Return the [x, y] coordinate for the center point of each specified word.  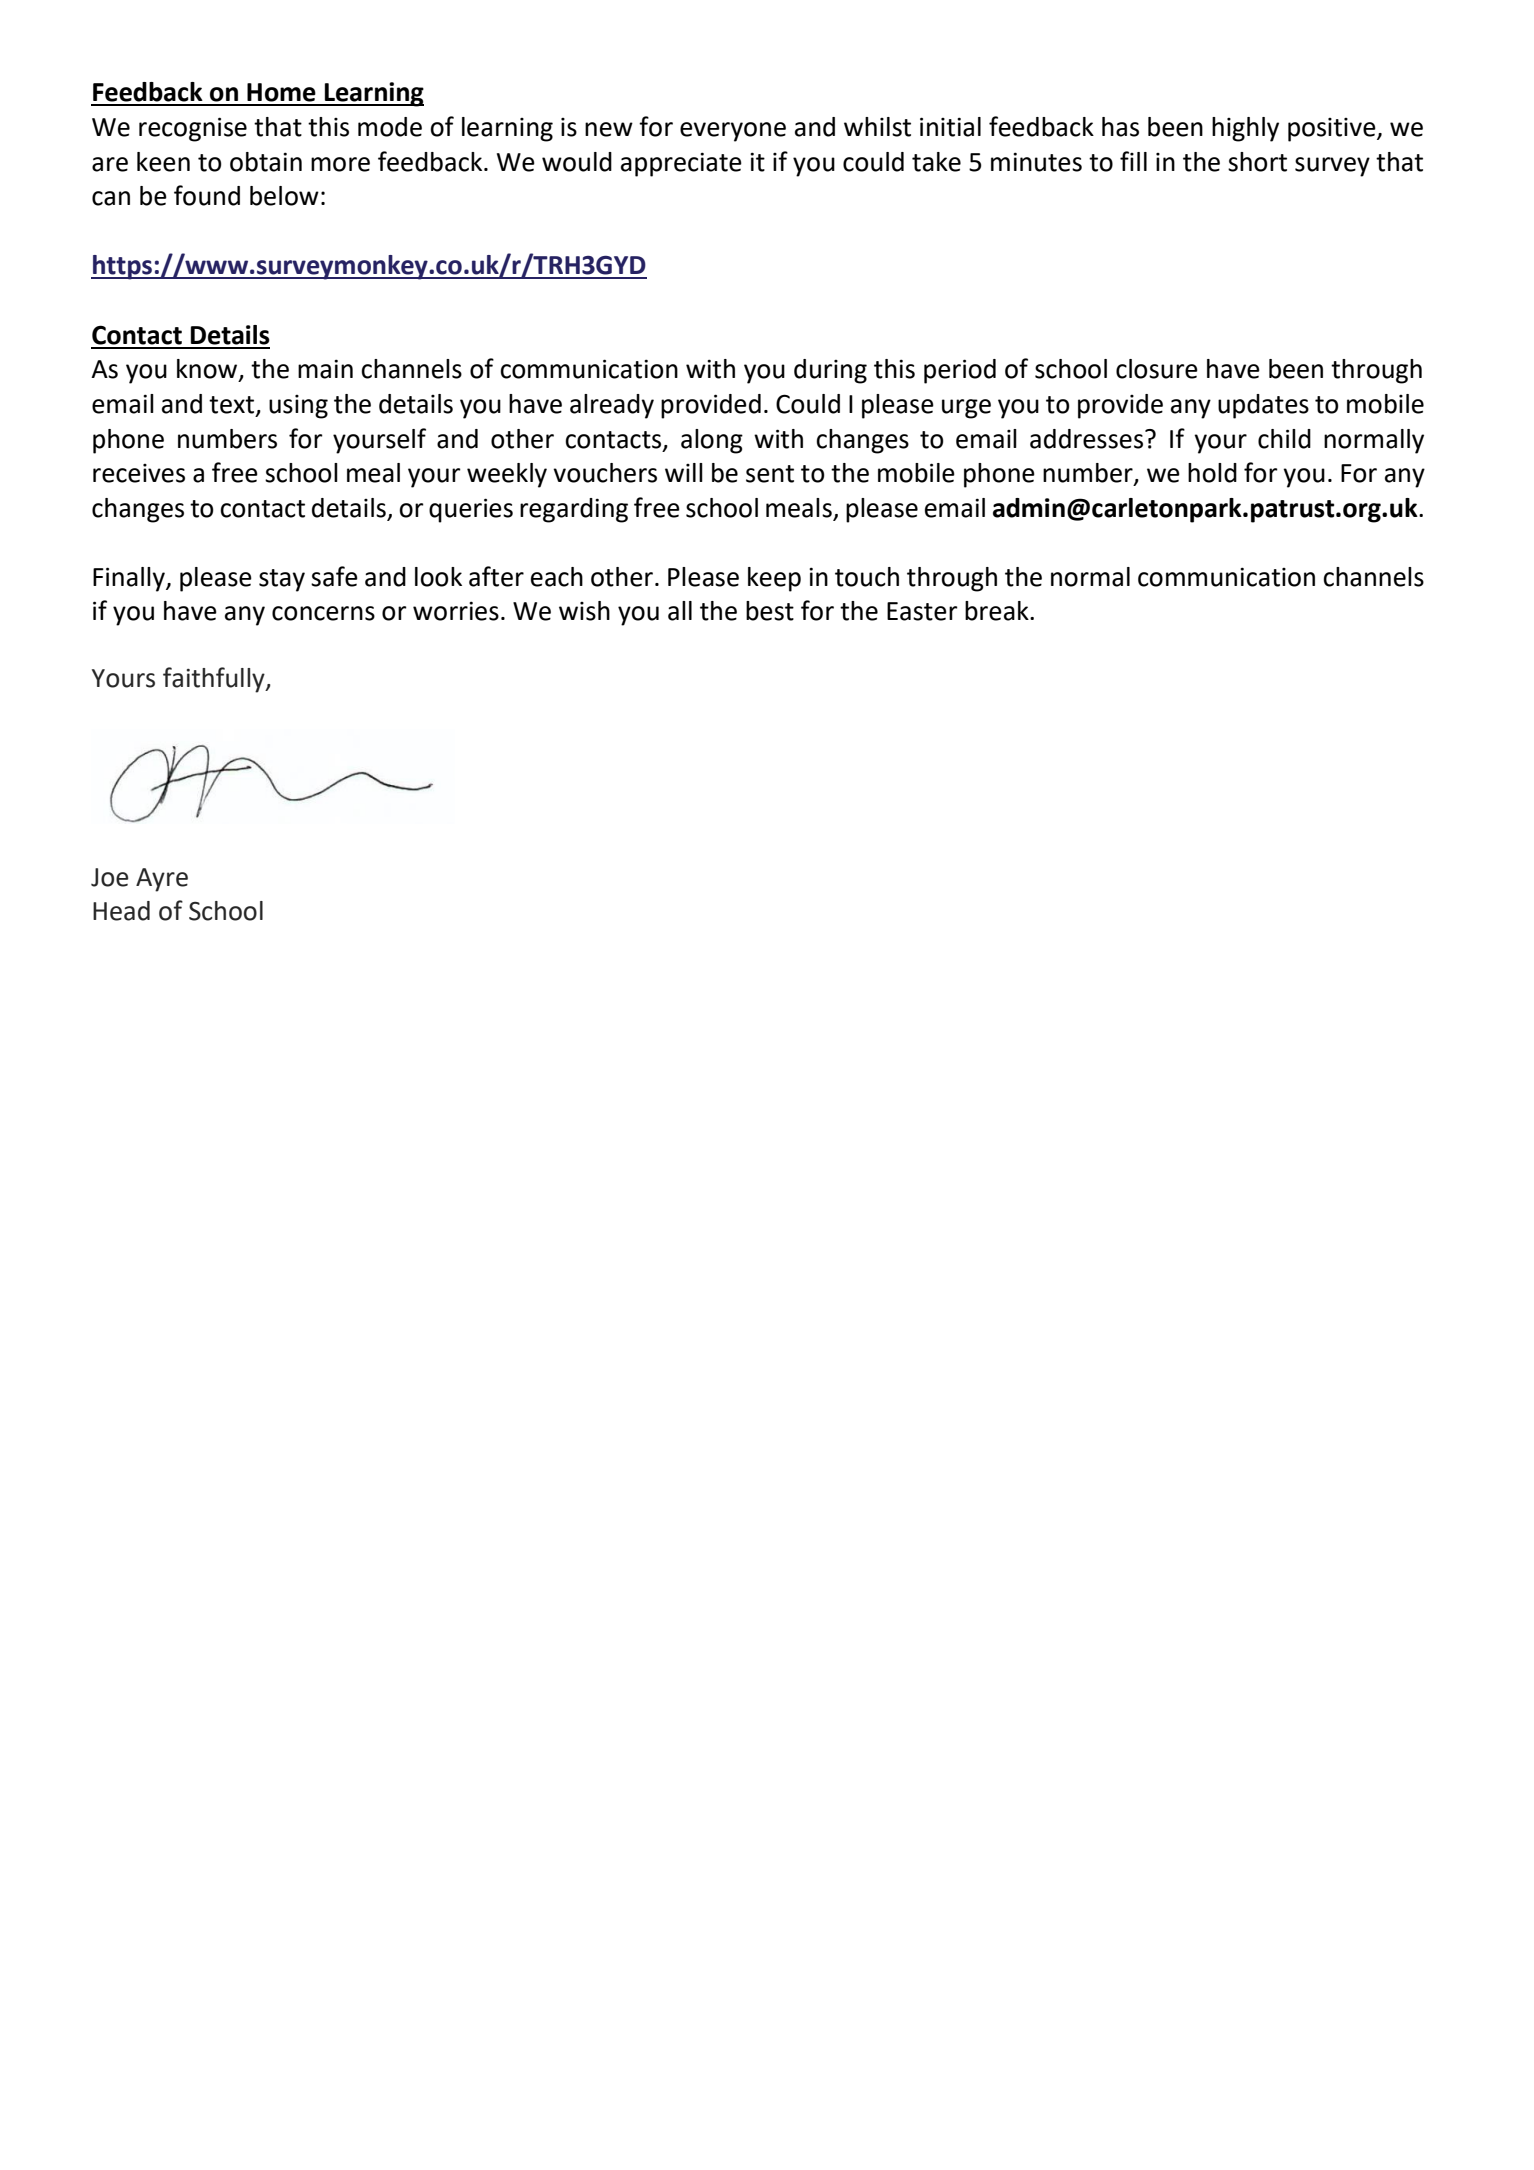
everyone [733, 132]
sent [770, 474]
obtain [266, 162]
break [998, 611]
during [830, 371]
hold [1212, 473]
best [770, 611]
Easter [922, 611]
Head [121, 911]
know [208, 370]
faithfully [215, 680]
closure [1157, 369]
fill [1133, 161]
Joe [109, 877]
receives [139, 473]
